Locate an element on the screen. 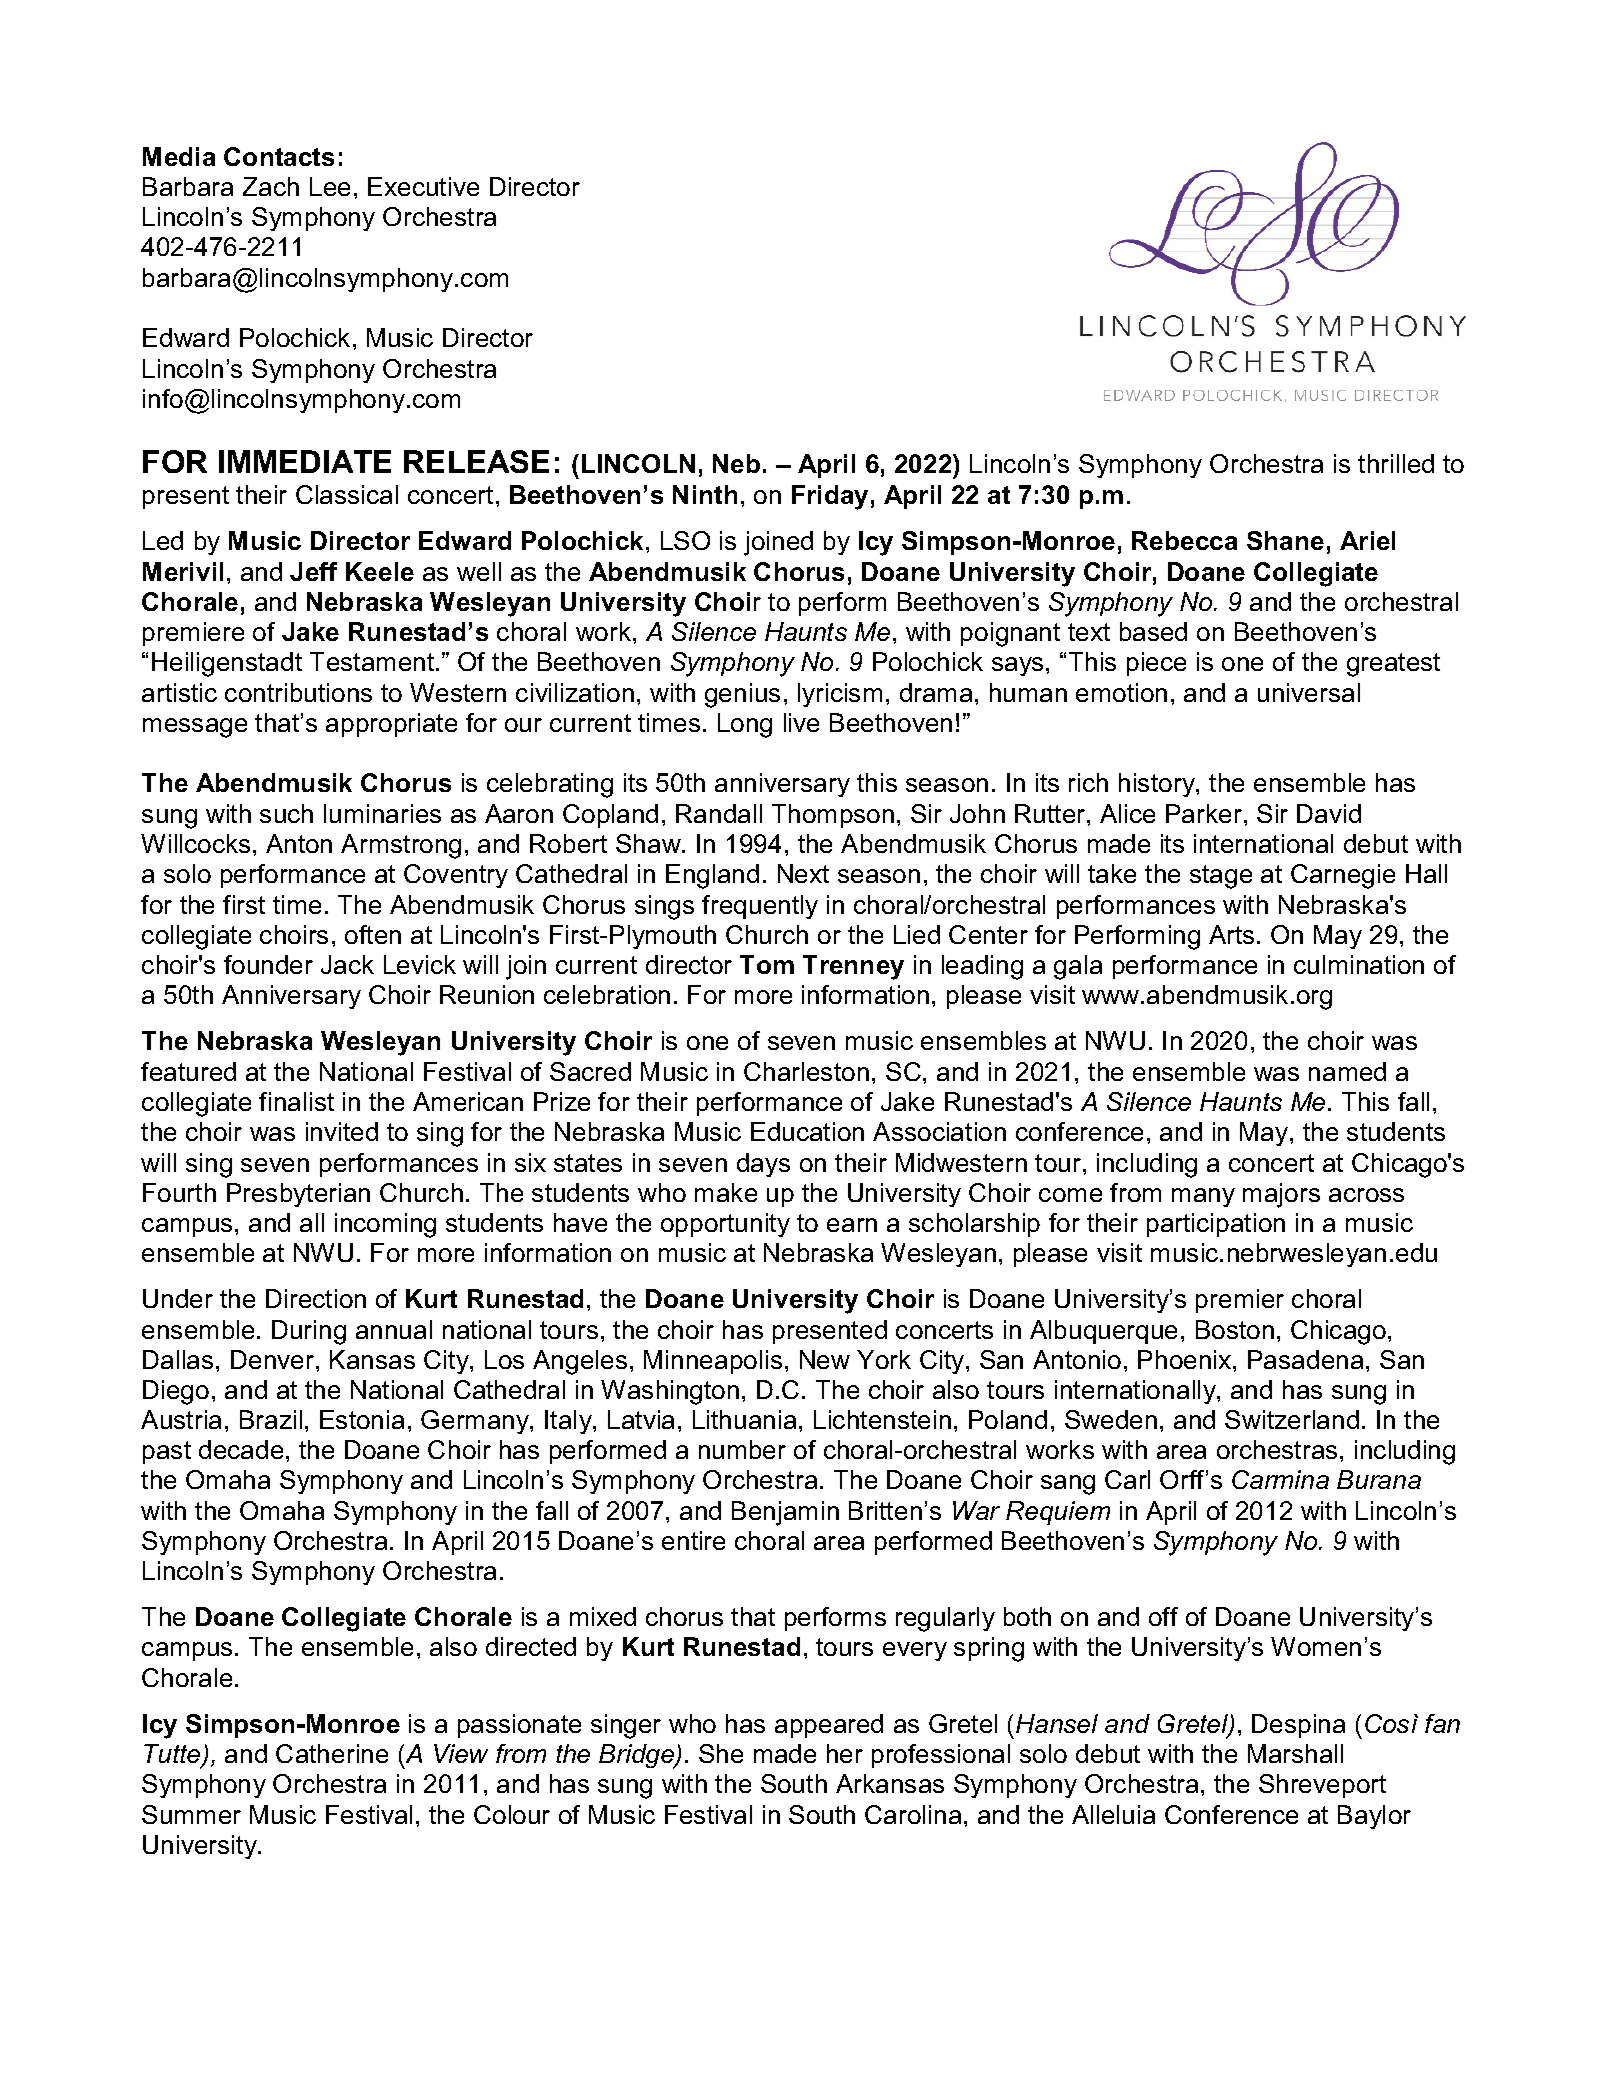  Catherine is located at coordinates (332, 1753).
